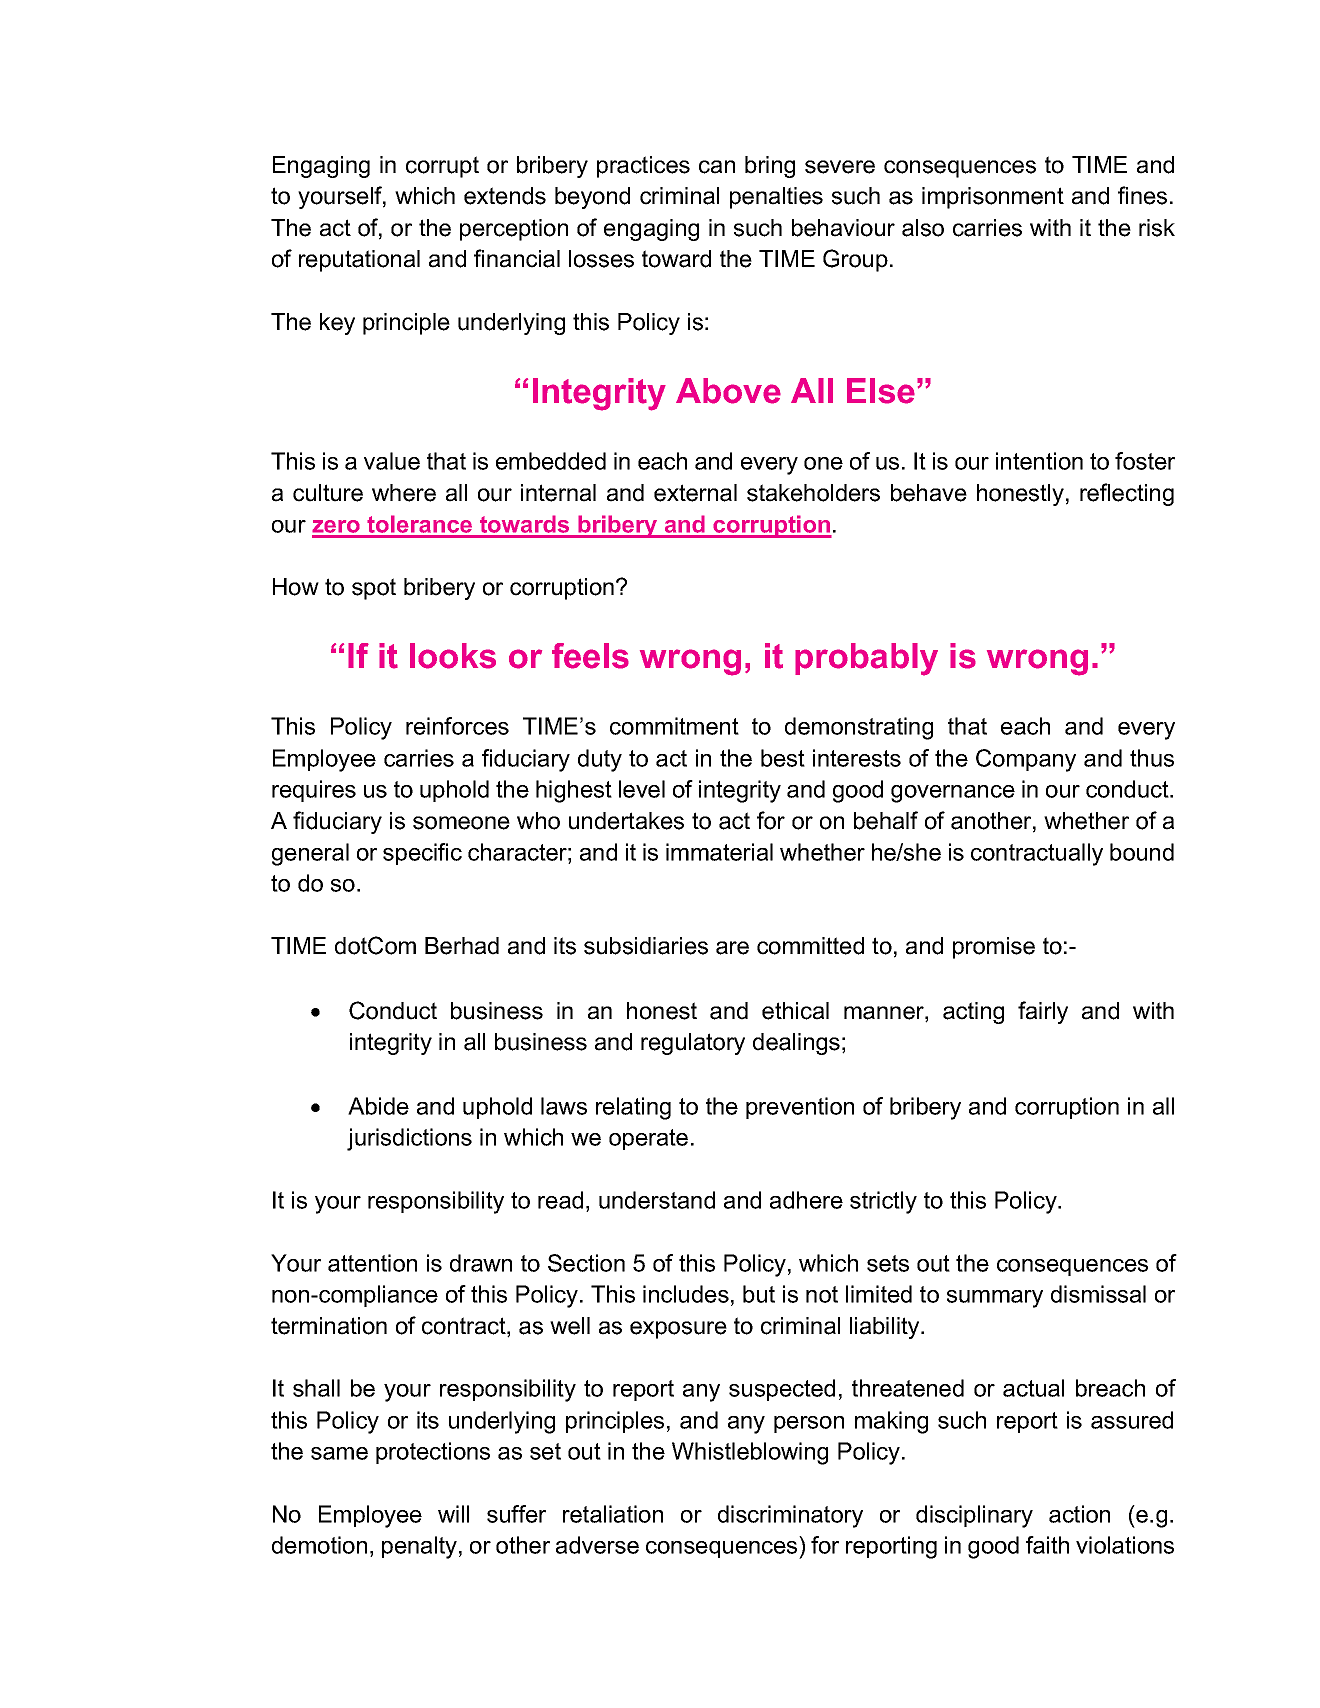 The height and width of the screenshot is (1708, 1320). What do you see at coordinates (993, 198) in the screenshot?
I see `imprisonment` at bounding box center [993, 198].
